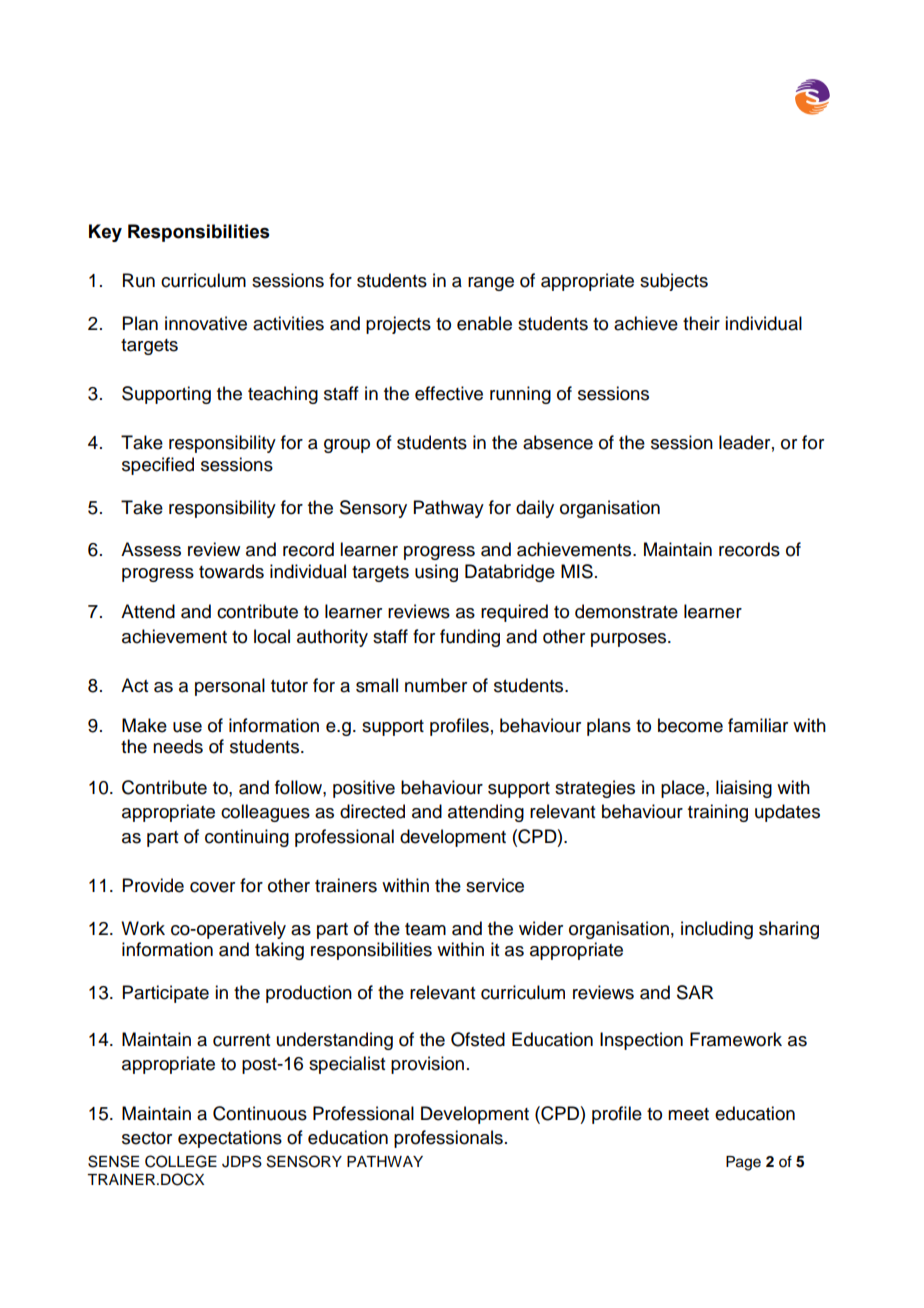 Image resolution: width=924 pixels, height=1308 pixels. Describe the element at coordinates (181, 1161) in the document. I see `COLLEGE` at that location.
